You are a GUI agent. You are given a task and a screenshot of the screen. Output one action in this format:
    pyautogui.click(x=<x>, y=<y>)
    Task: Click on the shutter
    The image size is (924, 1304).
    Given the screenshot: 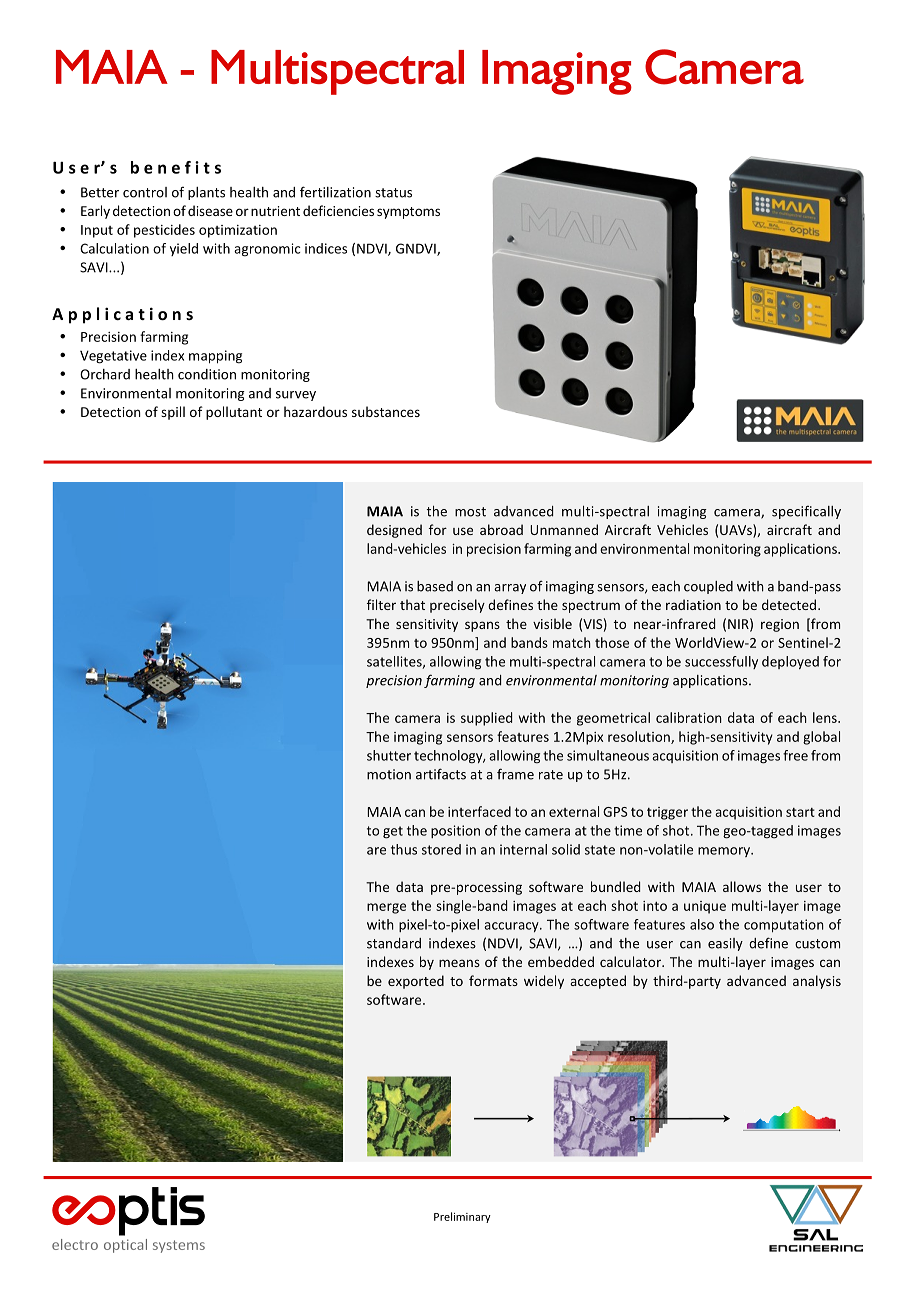 What is the action you would take?
    pyautogui.click(x=389, y=755)
